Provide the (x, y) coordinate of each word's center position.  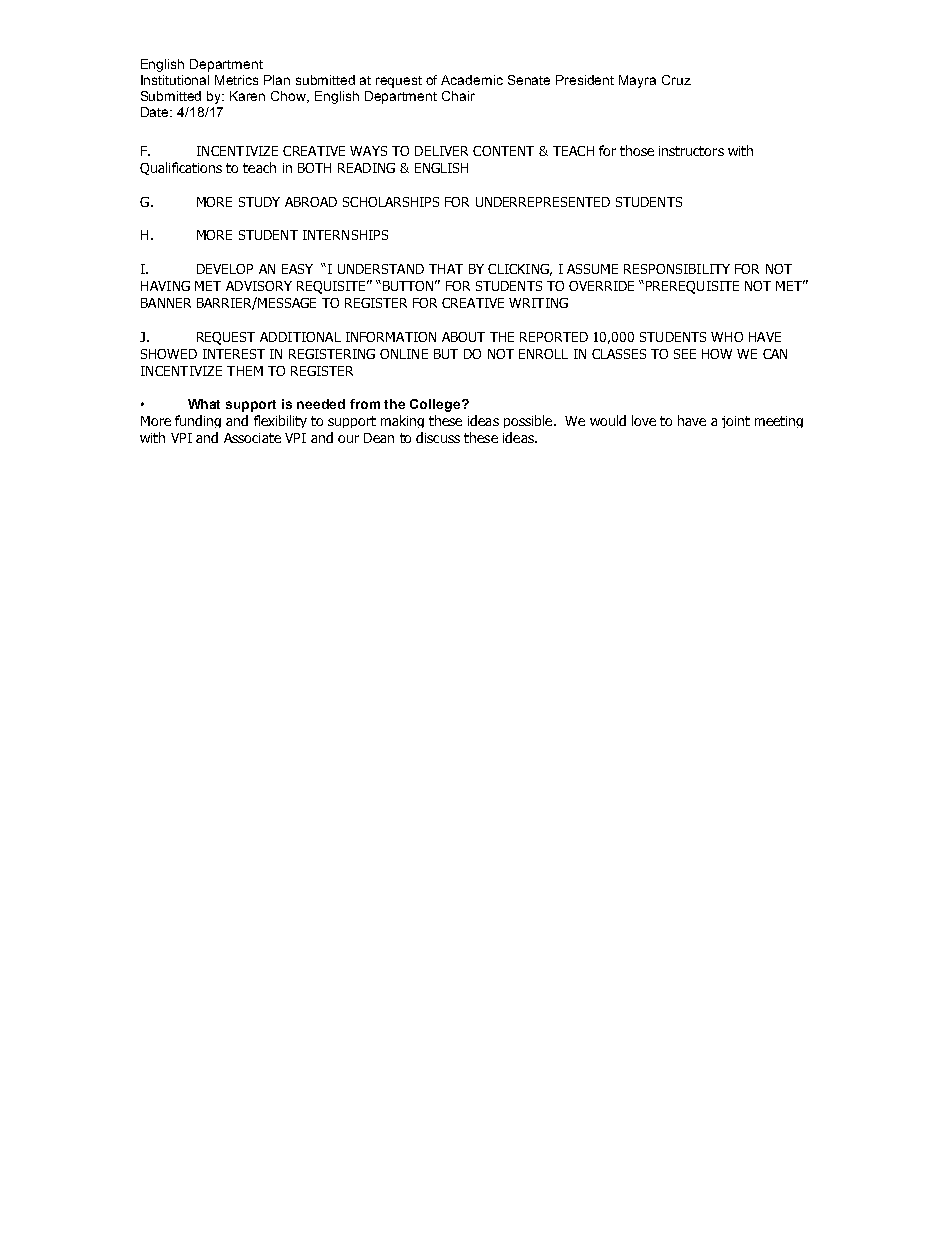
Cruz (676, 80)
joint (736, 422)
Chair (458, 96)
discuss (438, 437)
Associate (252, 438)
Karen (247, 96)
